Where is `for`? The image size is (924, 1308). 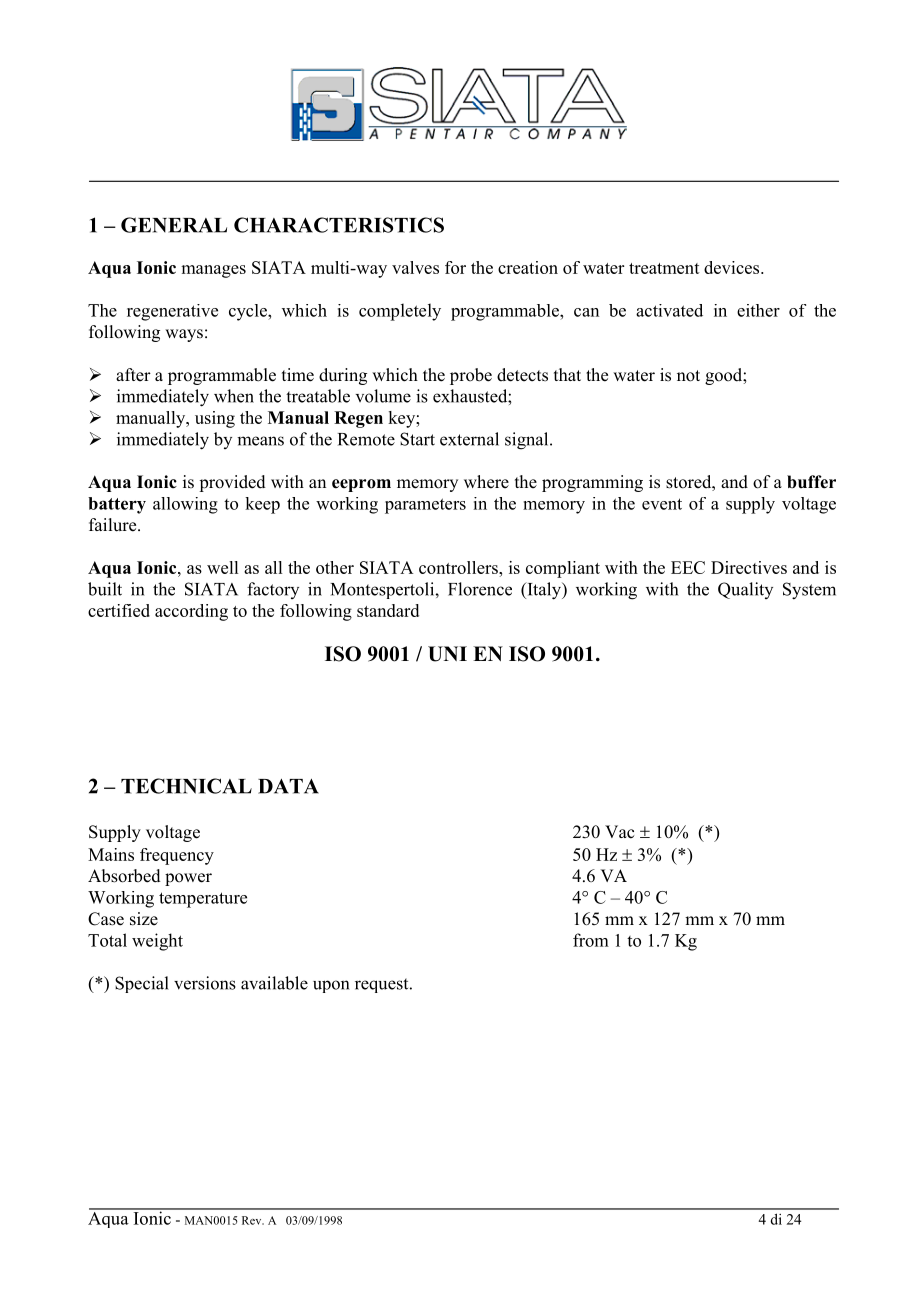 for is located at coordinates (455, 267).
